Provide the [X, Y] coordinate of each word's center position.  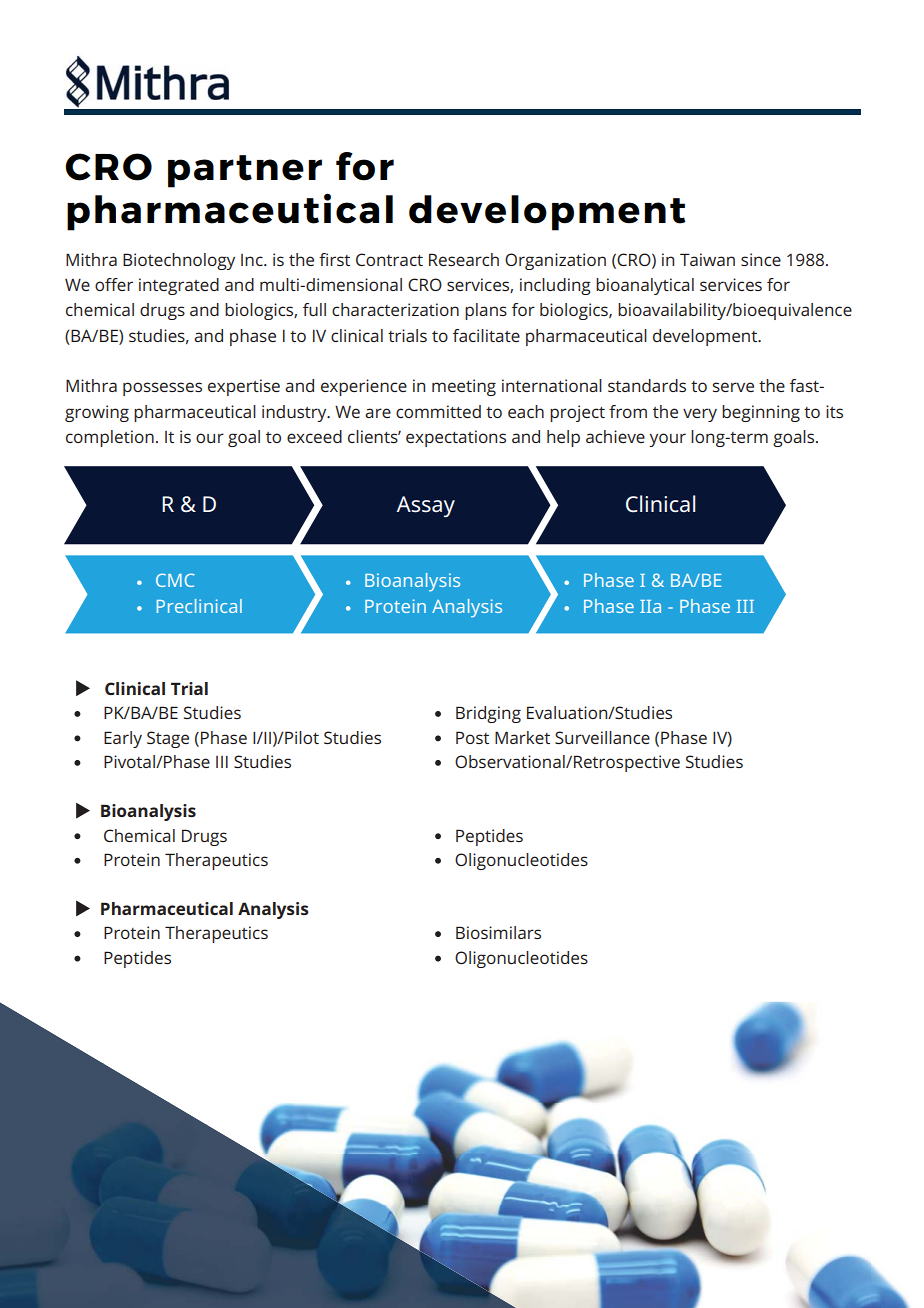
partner [245, 171]
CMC [175, 580]
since [761, 259]
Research [464, 259]
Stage [168, 739]
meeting [464, 387]
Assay [425, 507]
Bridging [488, 714]
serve [733, 387]
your [667, 440]
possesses [162, 389]
